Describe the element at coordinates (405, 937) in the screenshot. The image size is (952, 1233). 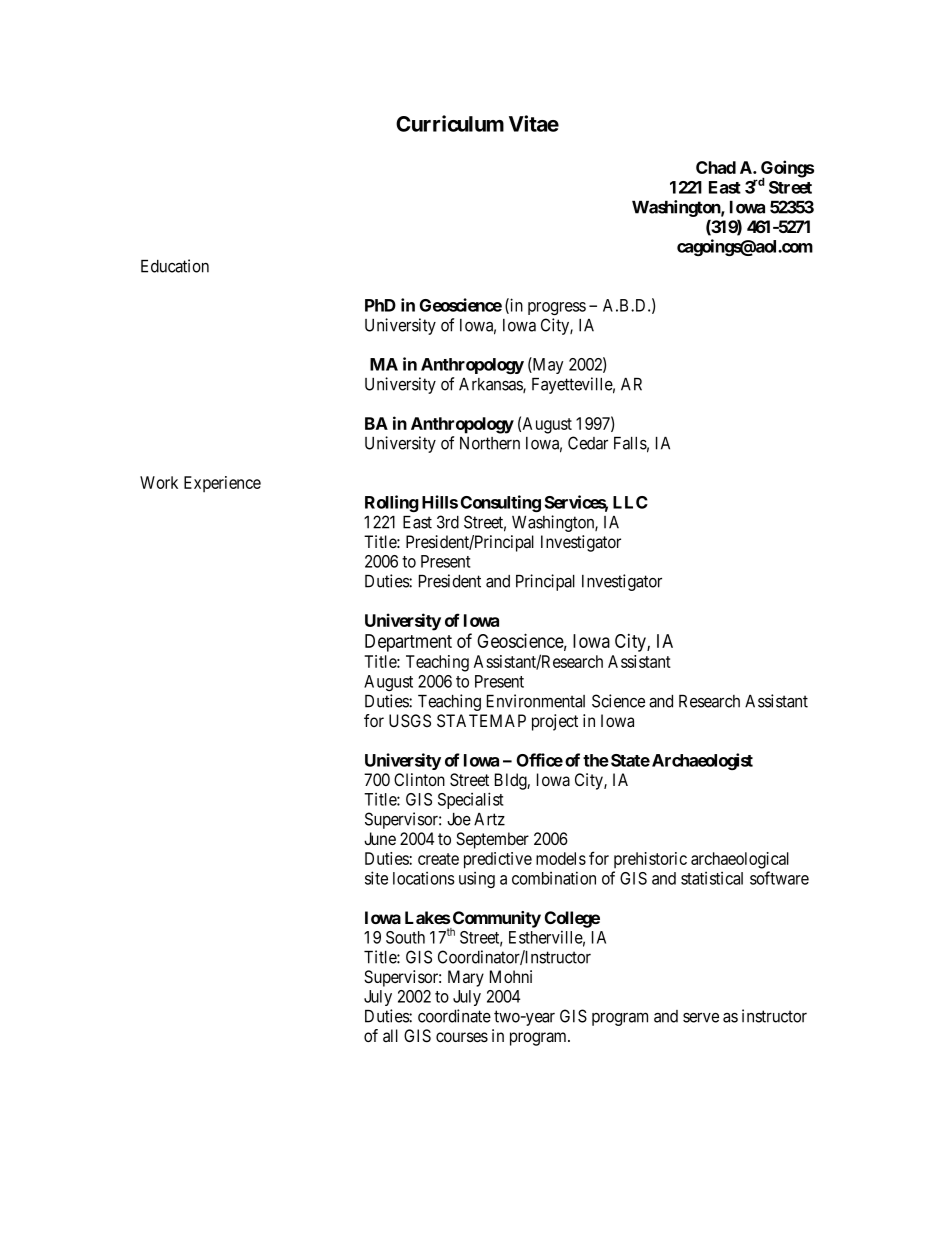
I see `South` at that location.
